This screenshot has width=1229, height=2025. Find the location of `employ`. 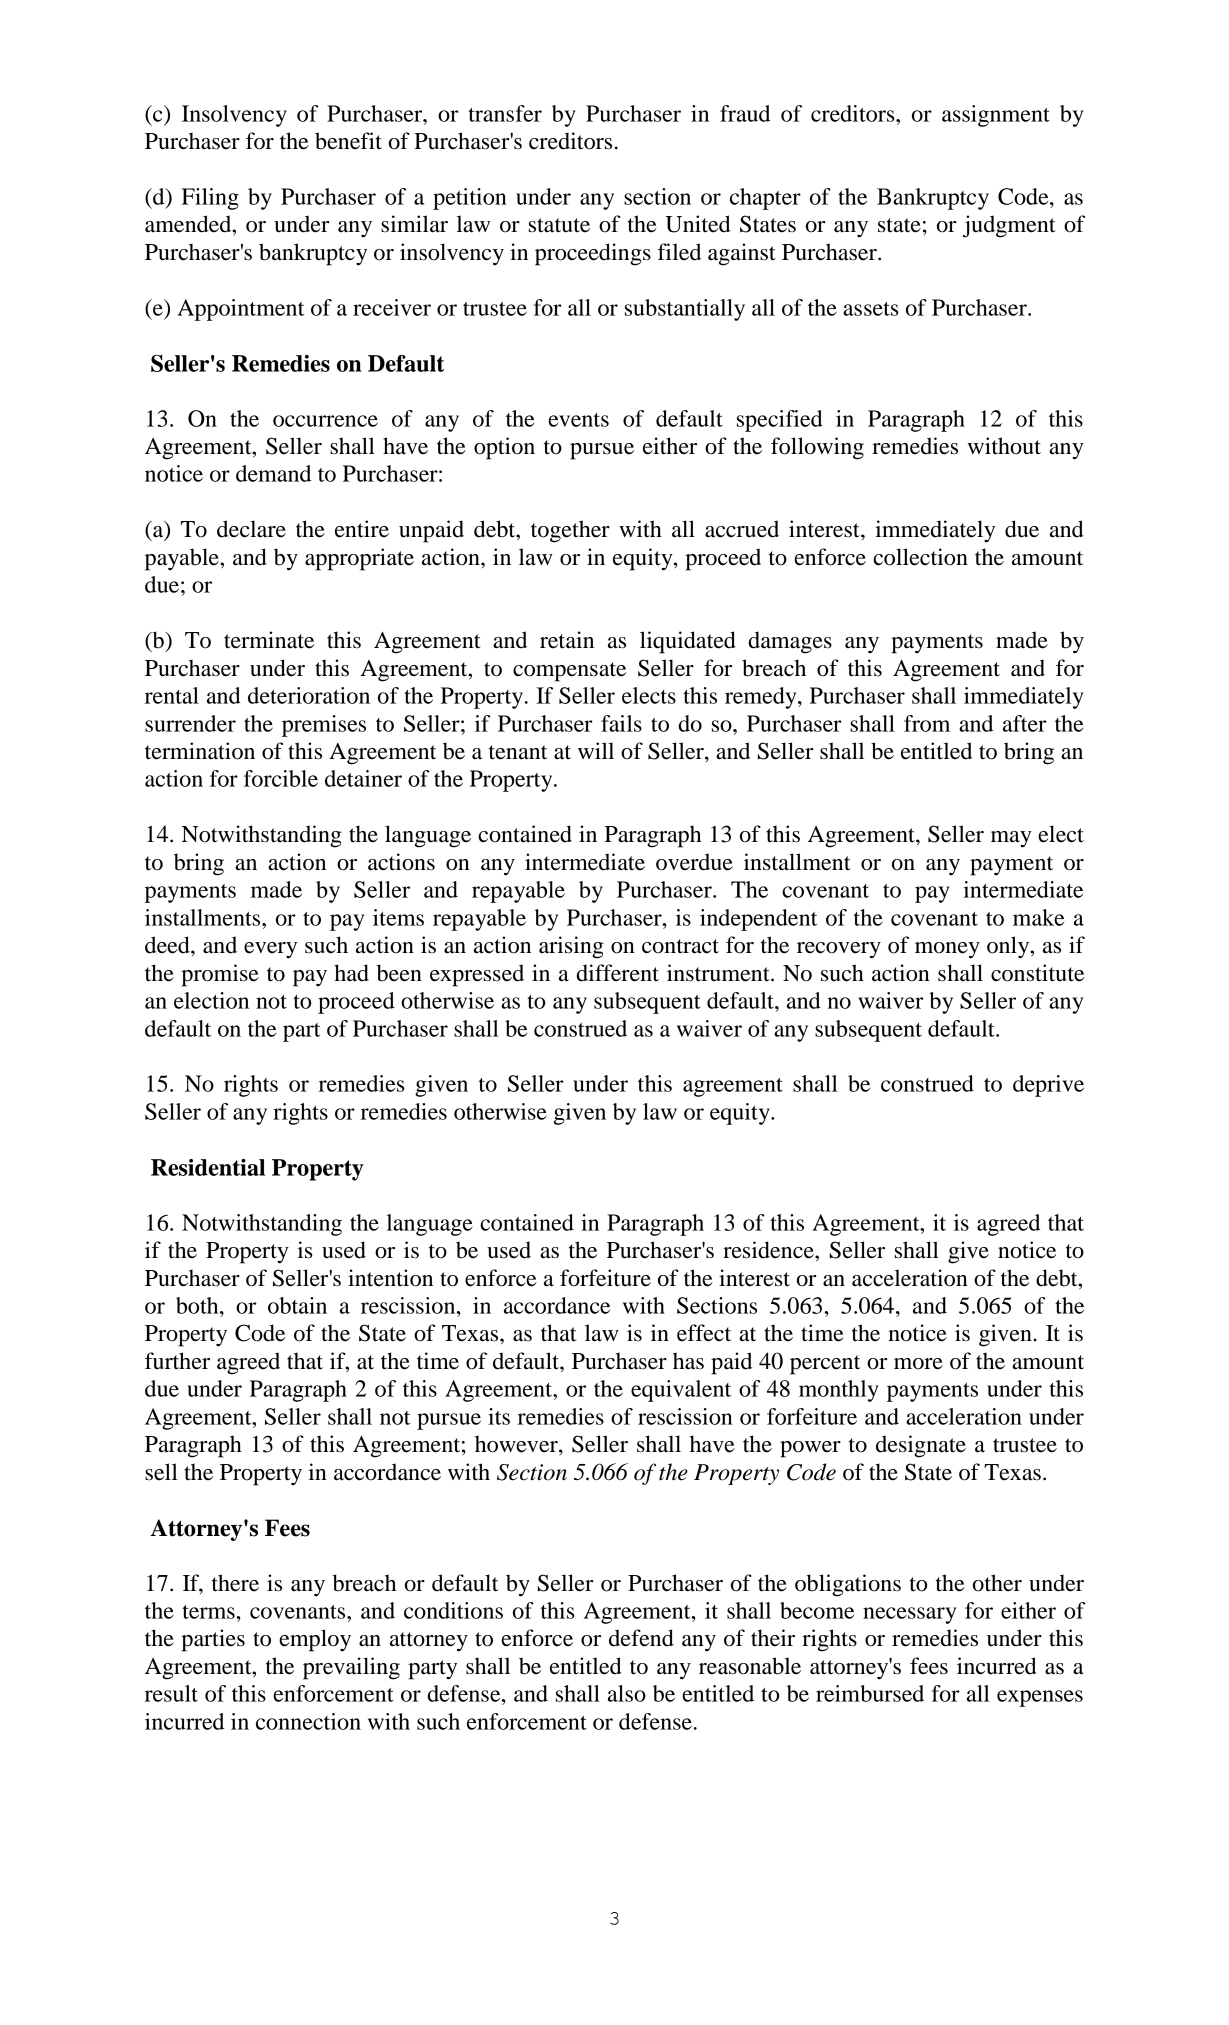

employ is located at coordinates (315, 1640).
